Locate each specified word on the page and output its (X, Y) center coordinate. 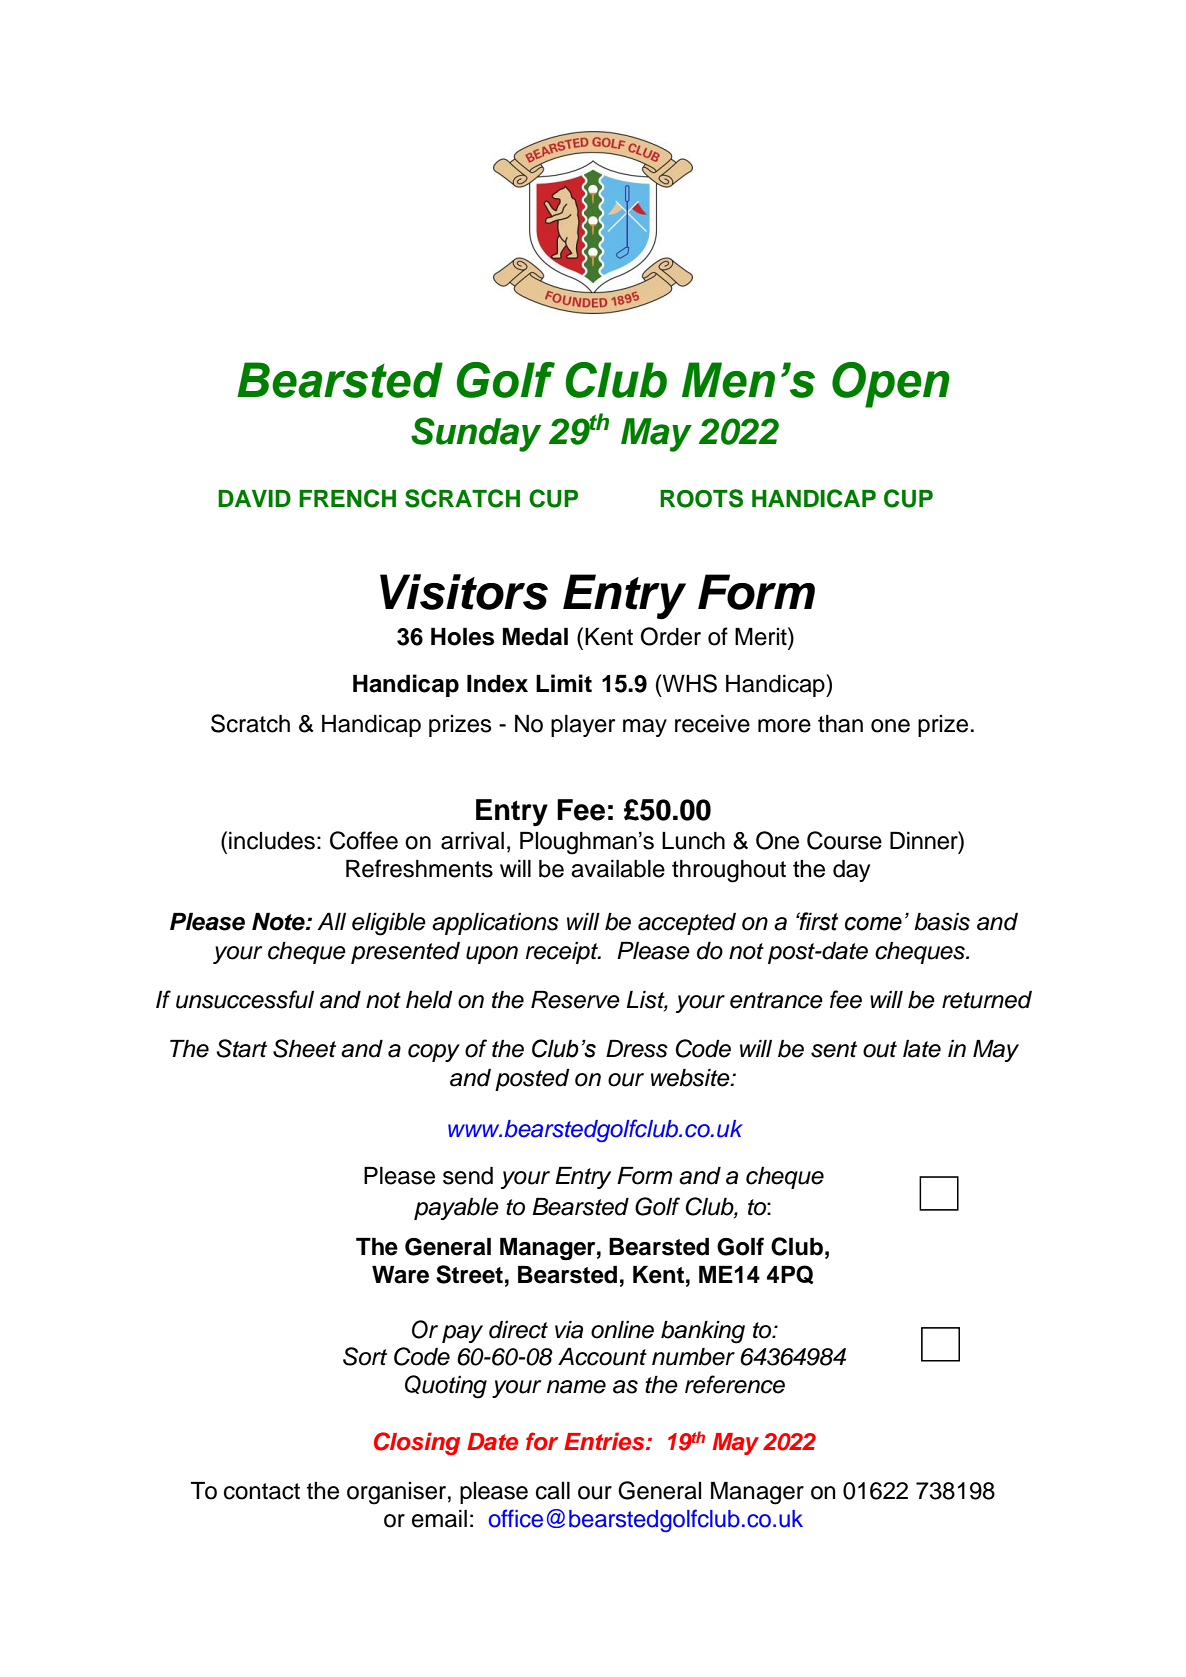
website (691, 1078)
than (840, 724)
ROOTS (701, 498)
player (583, 726)
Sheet (304, 1048)
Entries (605, 1441)
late (922, 1049)
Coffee (364, 840)
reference (735, 1384)
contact (262, 1491)
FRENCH (347, 498)
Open (891, 385)
